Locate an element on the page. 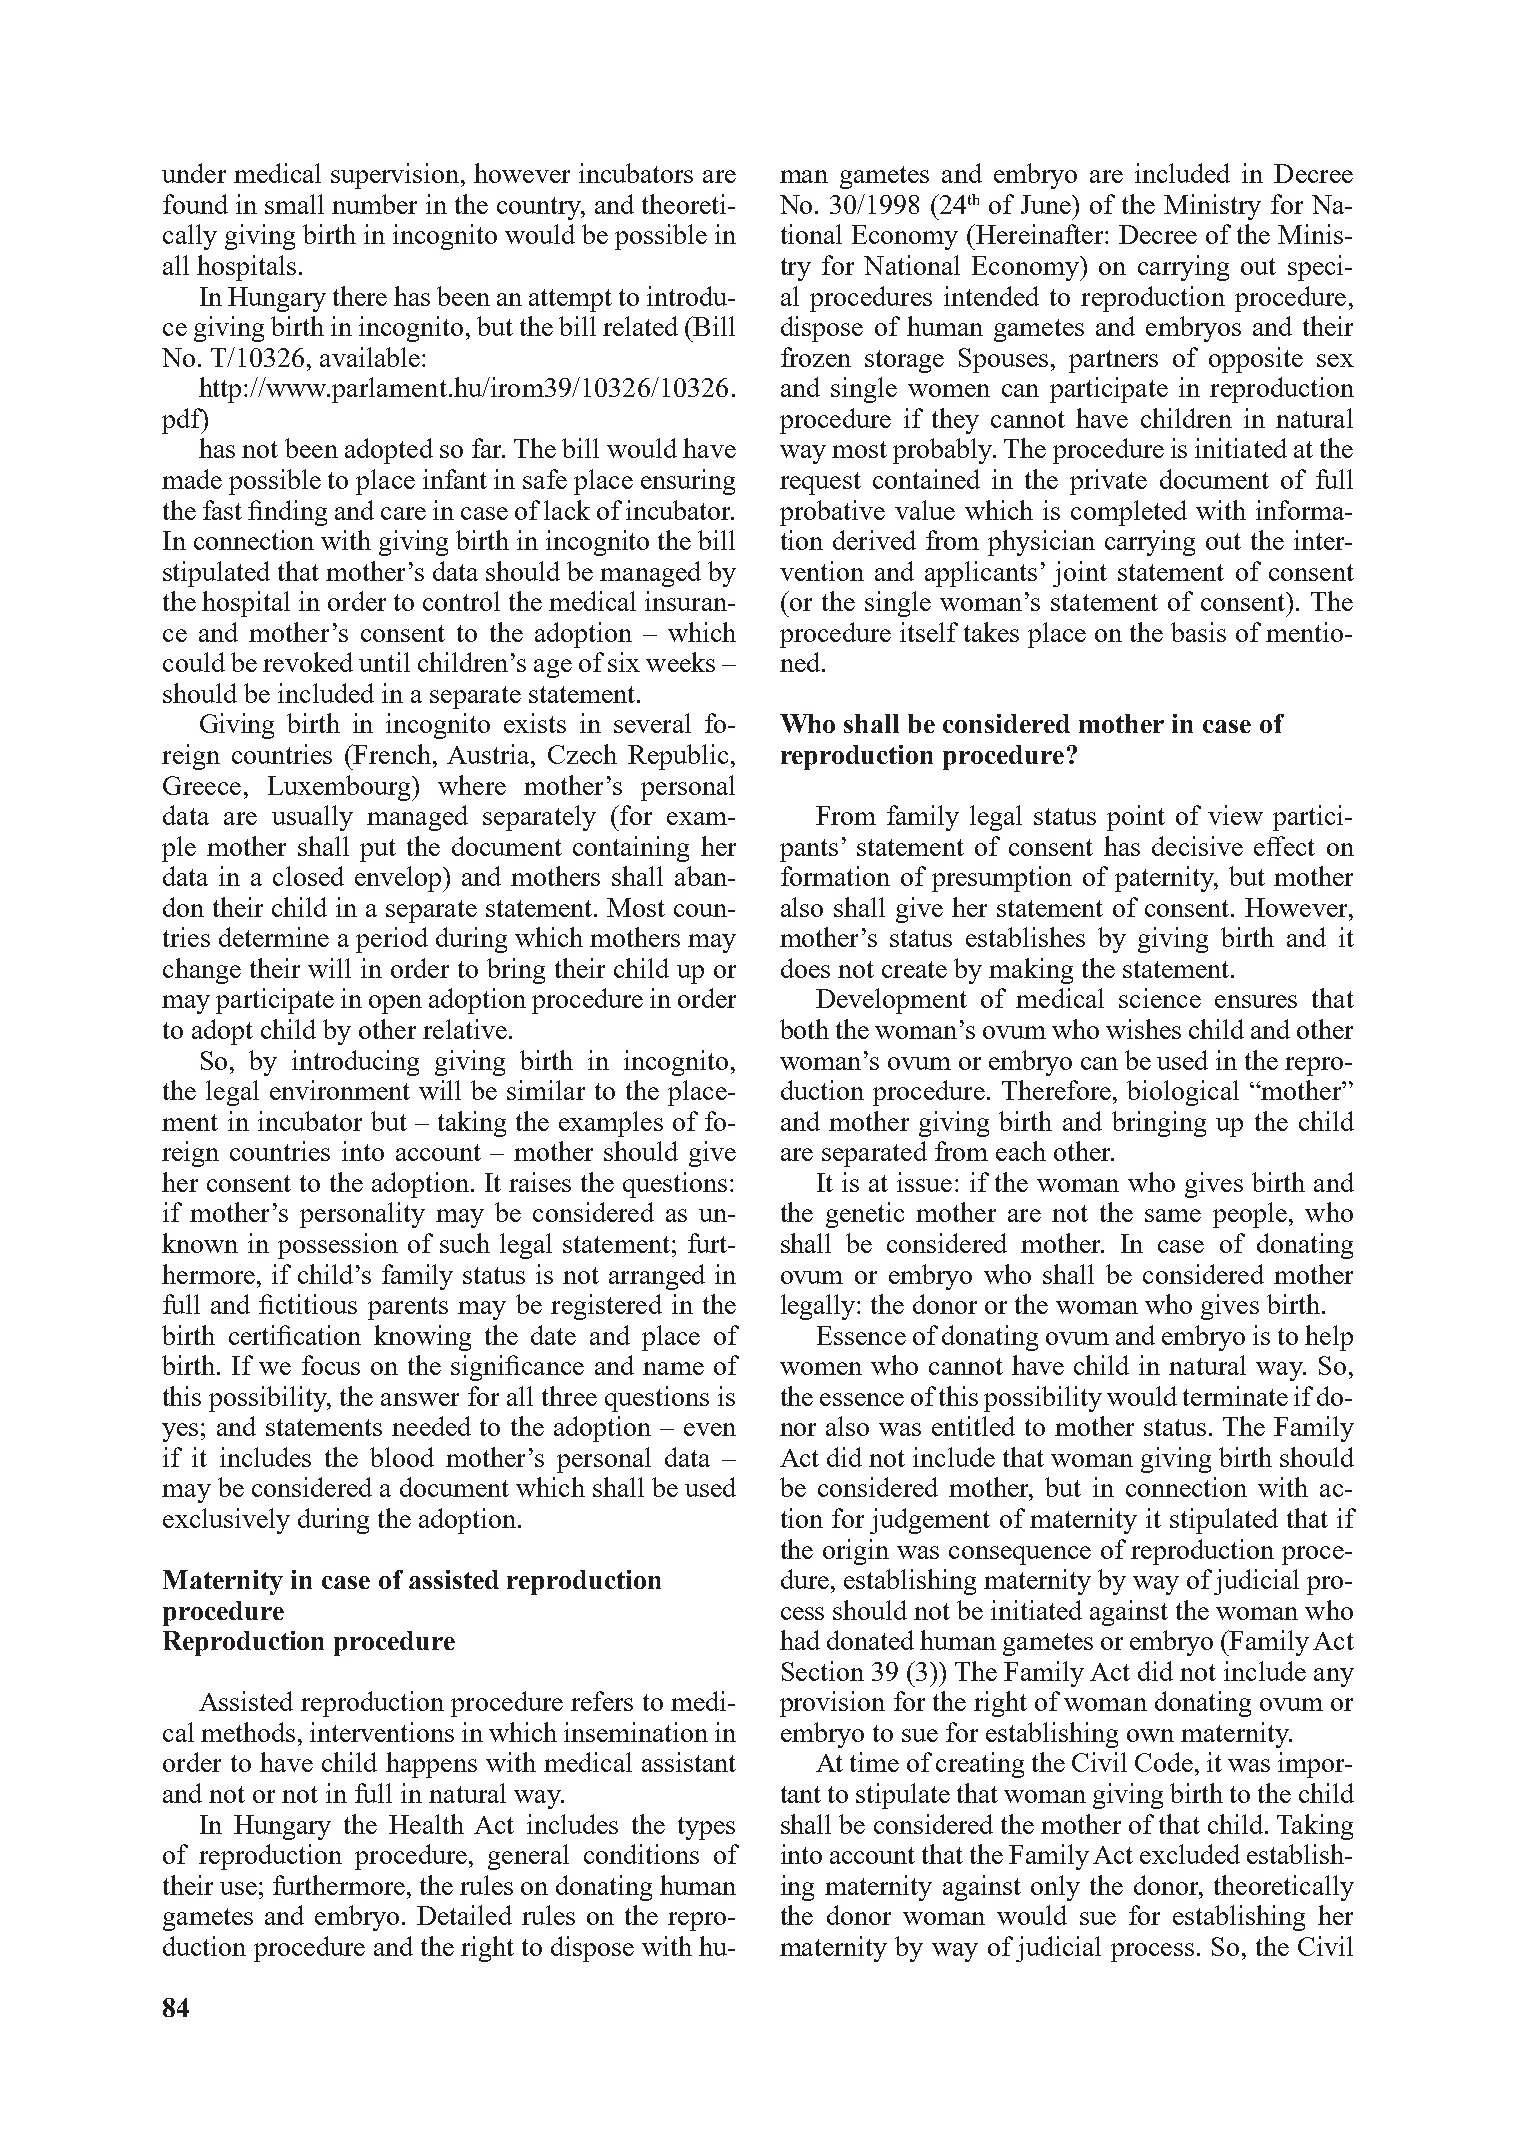 The width and height of the page is (1516, 2144). small is located at coordinates (294, 204).
